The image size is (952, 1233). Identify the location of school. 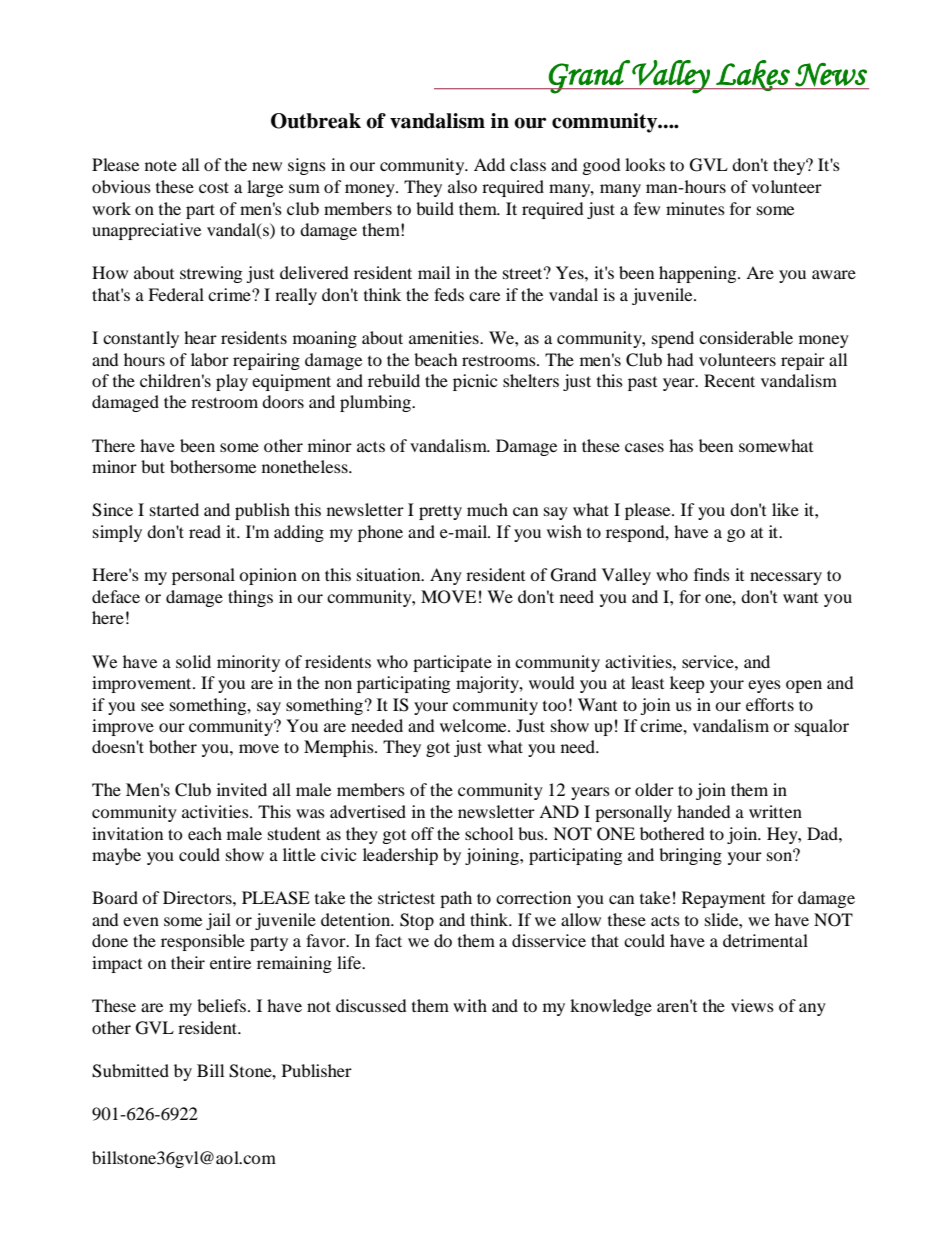
(489, 833).
